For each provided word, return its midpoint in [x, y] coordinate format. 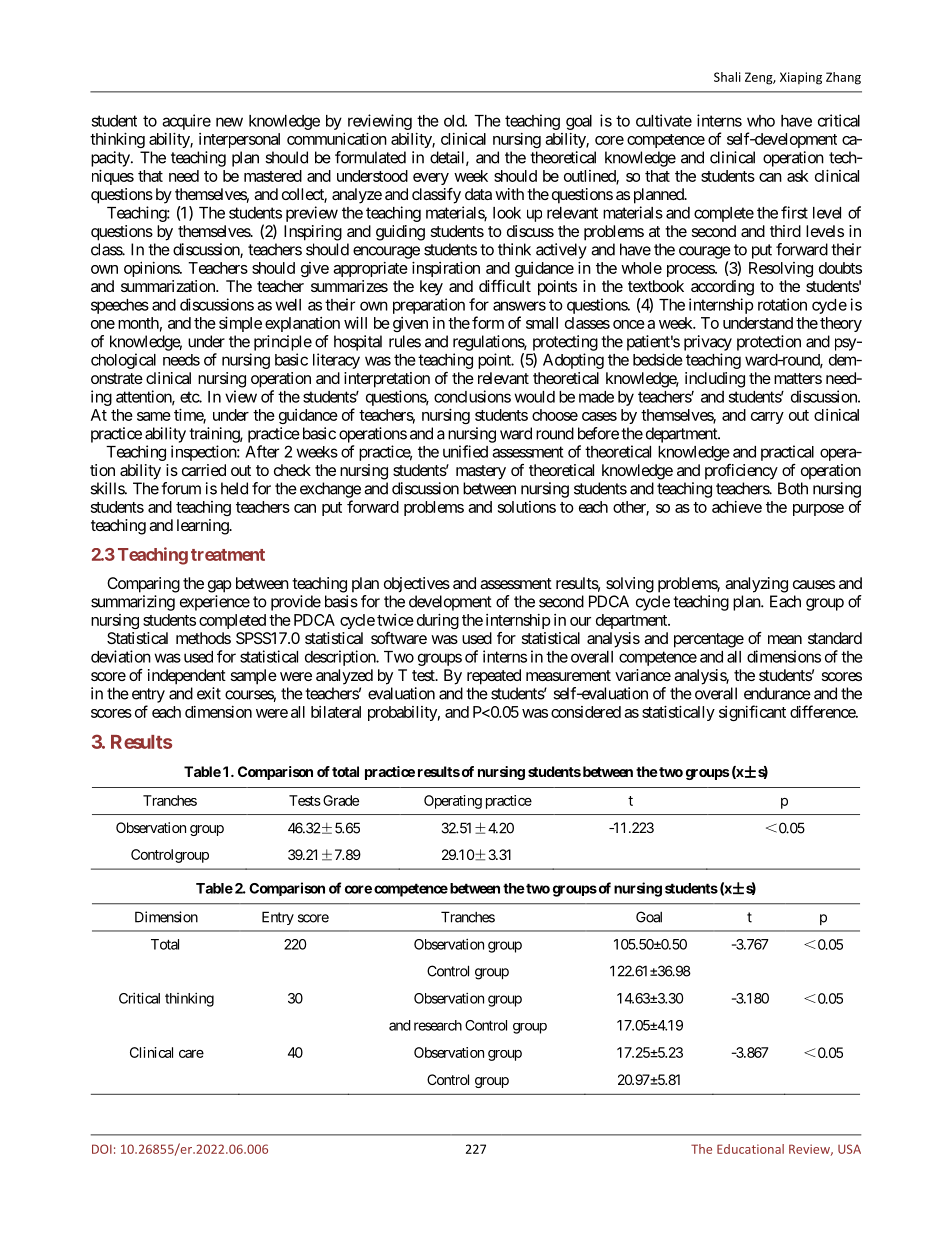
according [722, 288]
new [229, 122]
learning [203, 527]
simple [240, 324]
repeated [494, 677]
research [438, 1025]
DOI [102, 1149]
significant [752, 713]
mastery [481, 472]
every [431, 179]
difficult [505, 286]
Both [793, 488]
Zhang [843, 78]
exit [209, 693]
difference [823, 711]
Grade [341, 800]
